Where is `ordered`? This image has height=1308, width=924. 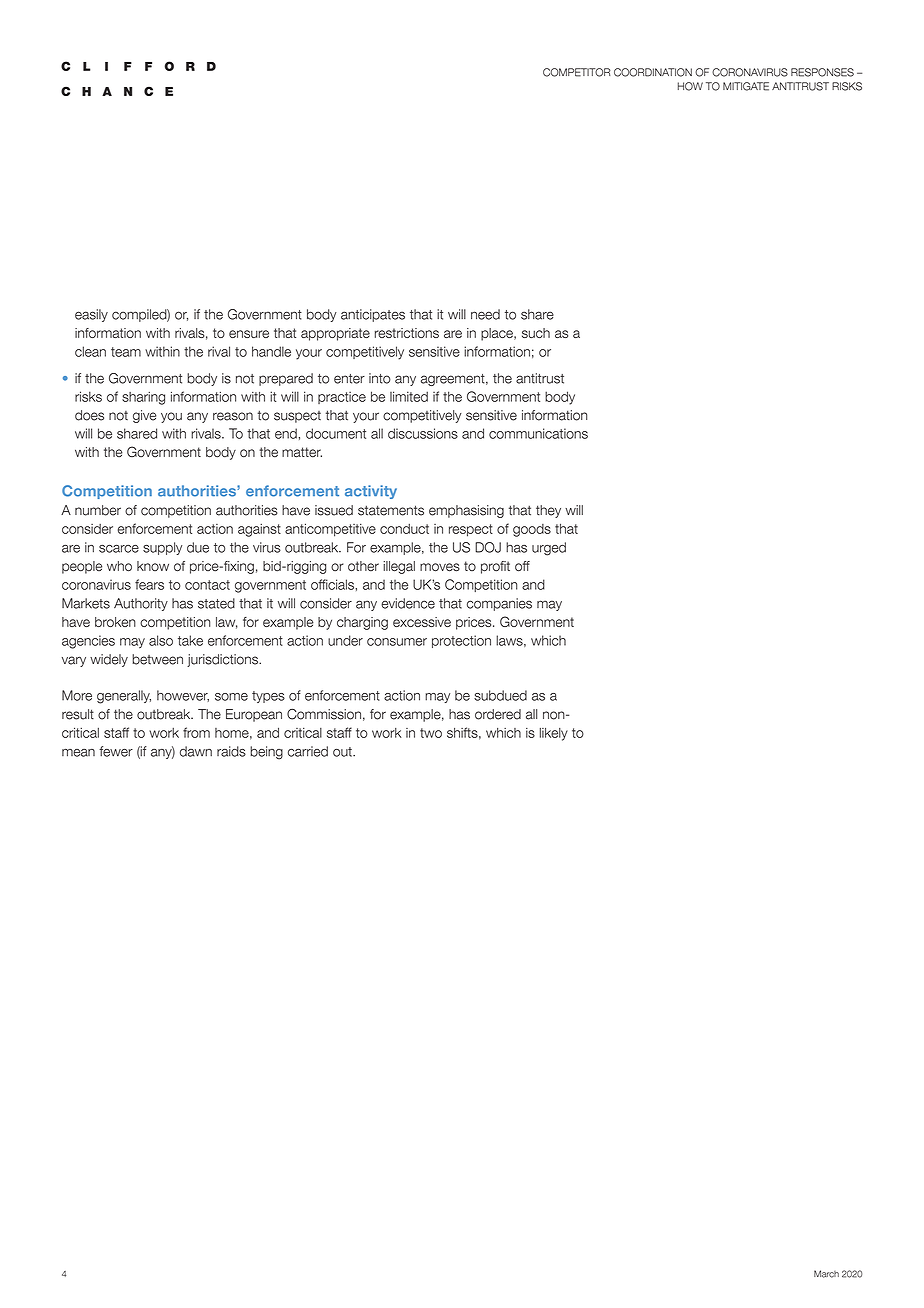
ordered is located at coordinates (498, 714).
